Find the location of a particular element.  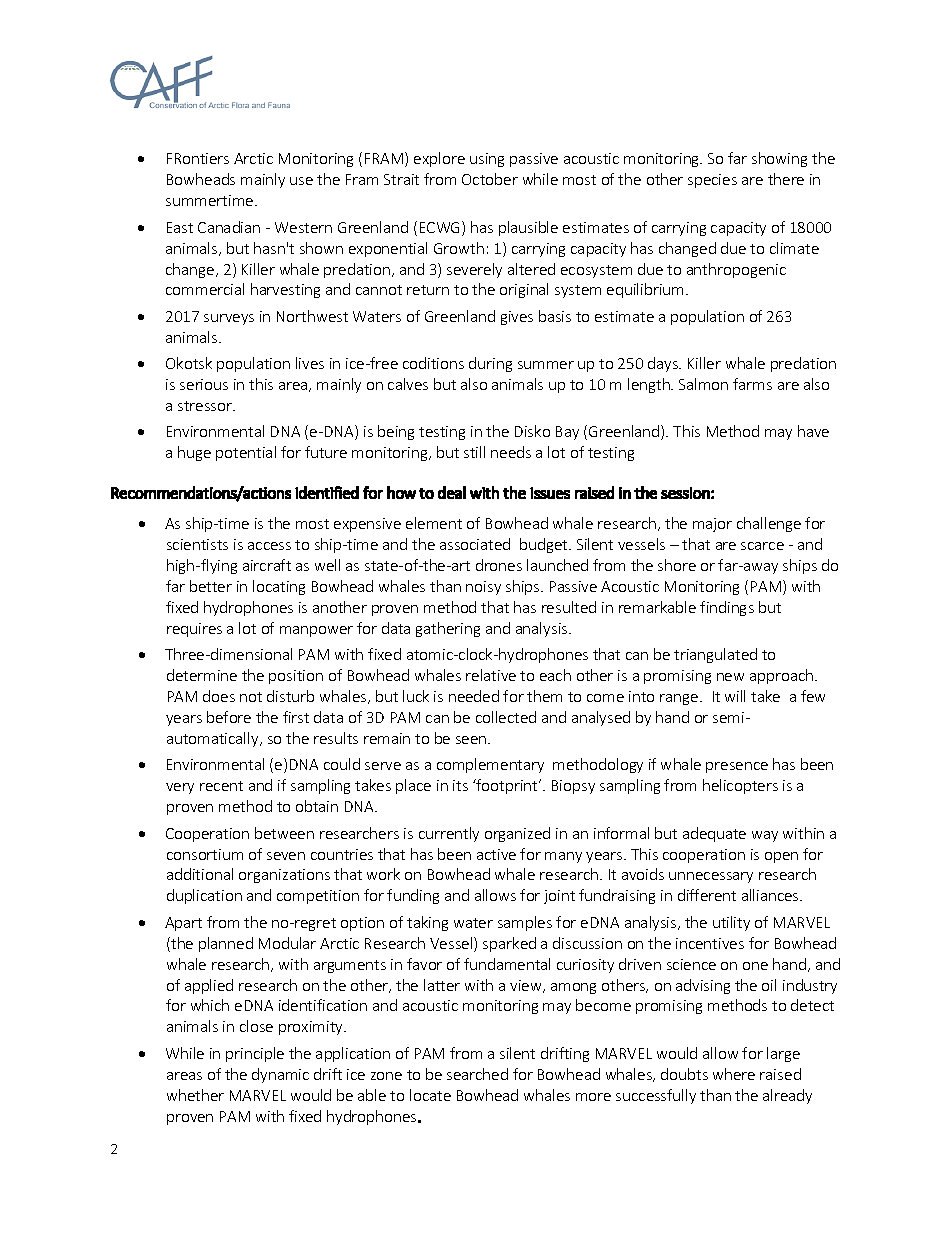

species is located at coordinates (712, 181).
